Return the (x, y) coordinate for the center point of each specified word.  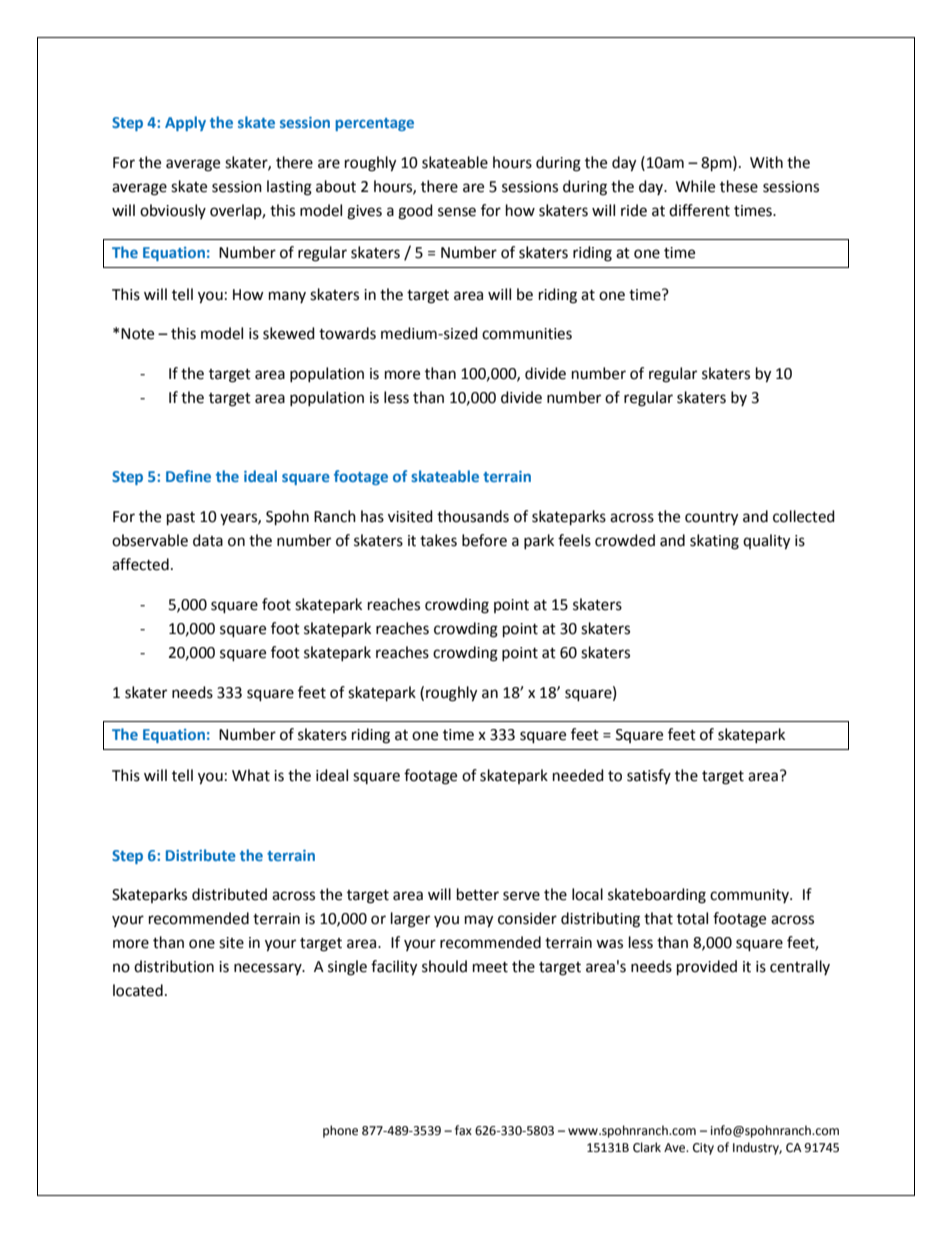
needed (578, 775)
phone (340, 1131)
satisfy (649, 776)
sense (457, 212)
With (766, 162)
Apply (185, 123)
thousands (473, 516)
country (711, 519)
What (251, 775)
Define (188, 476)
